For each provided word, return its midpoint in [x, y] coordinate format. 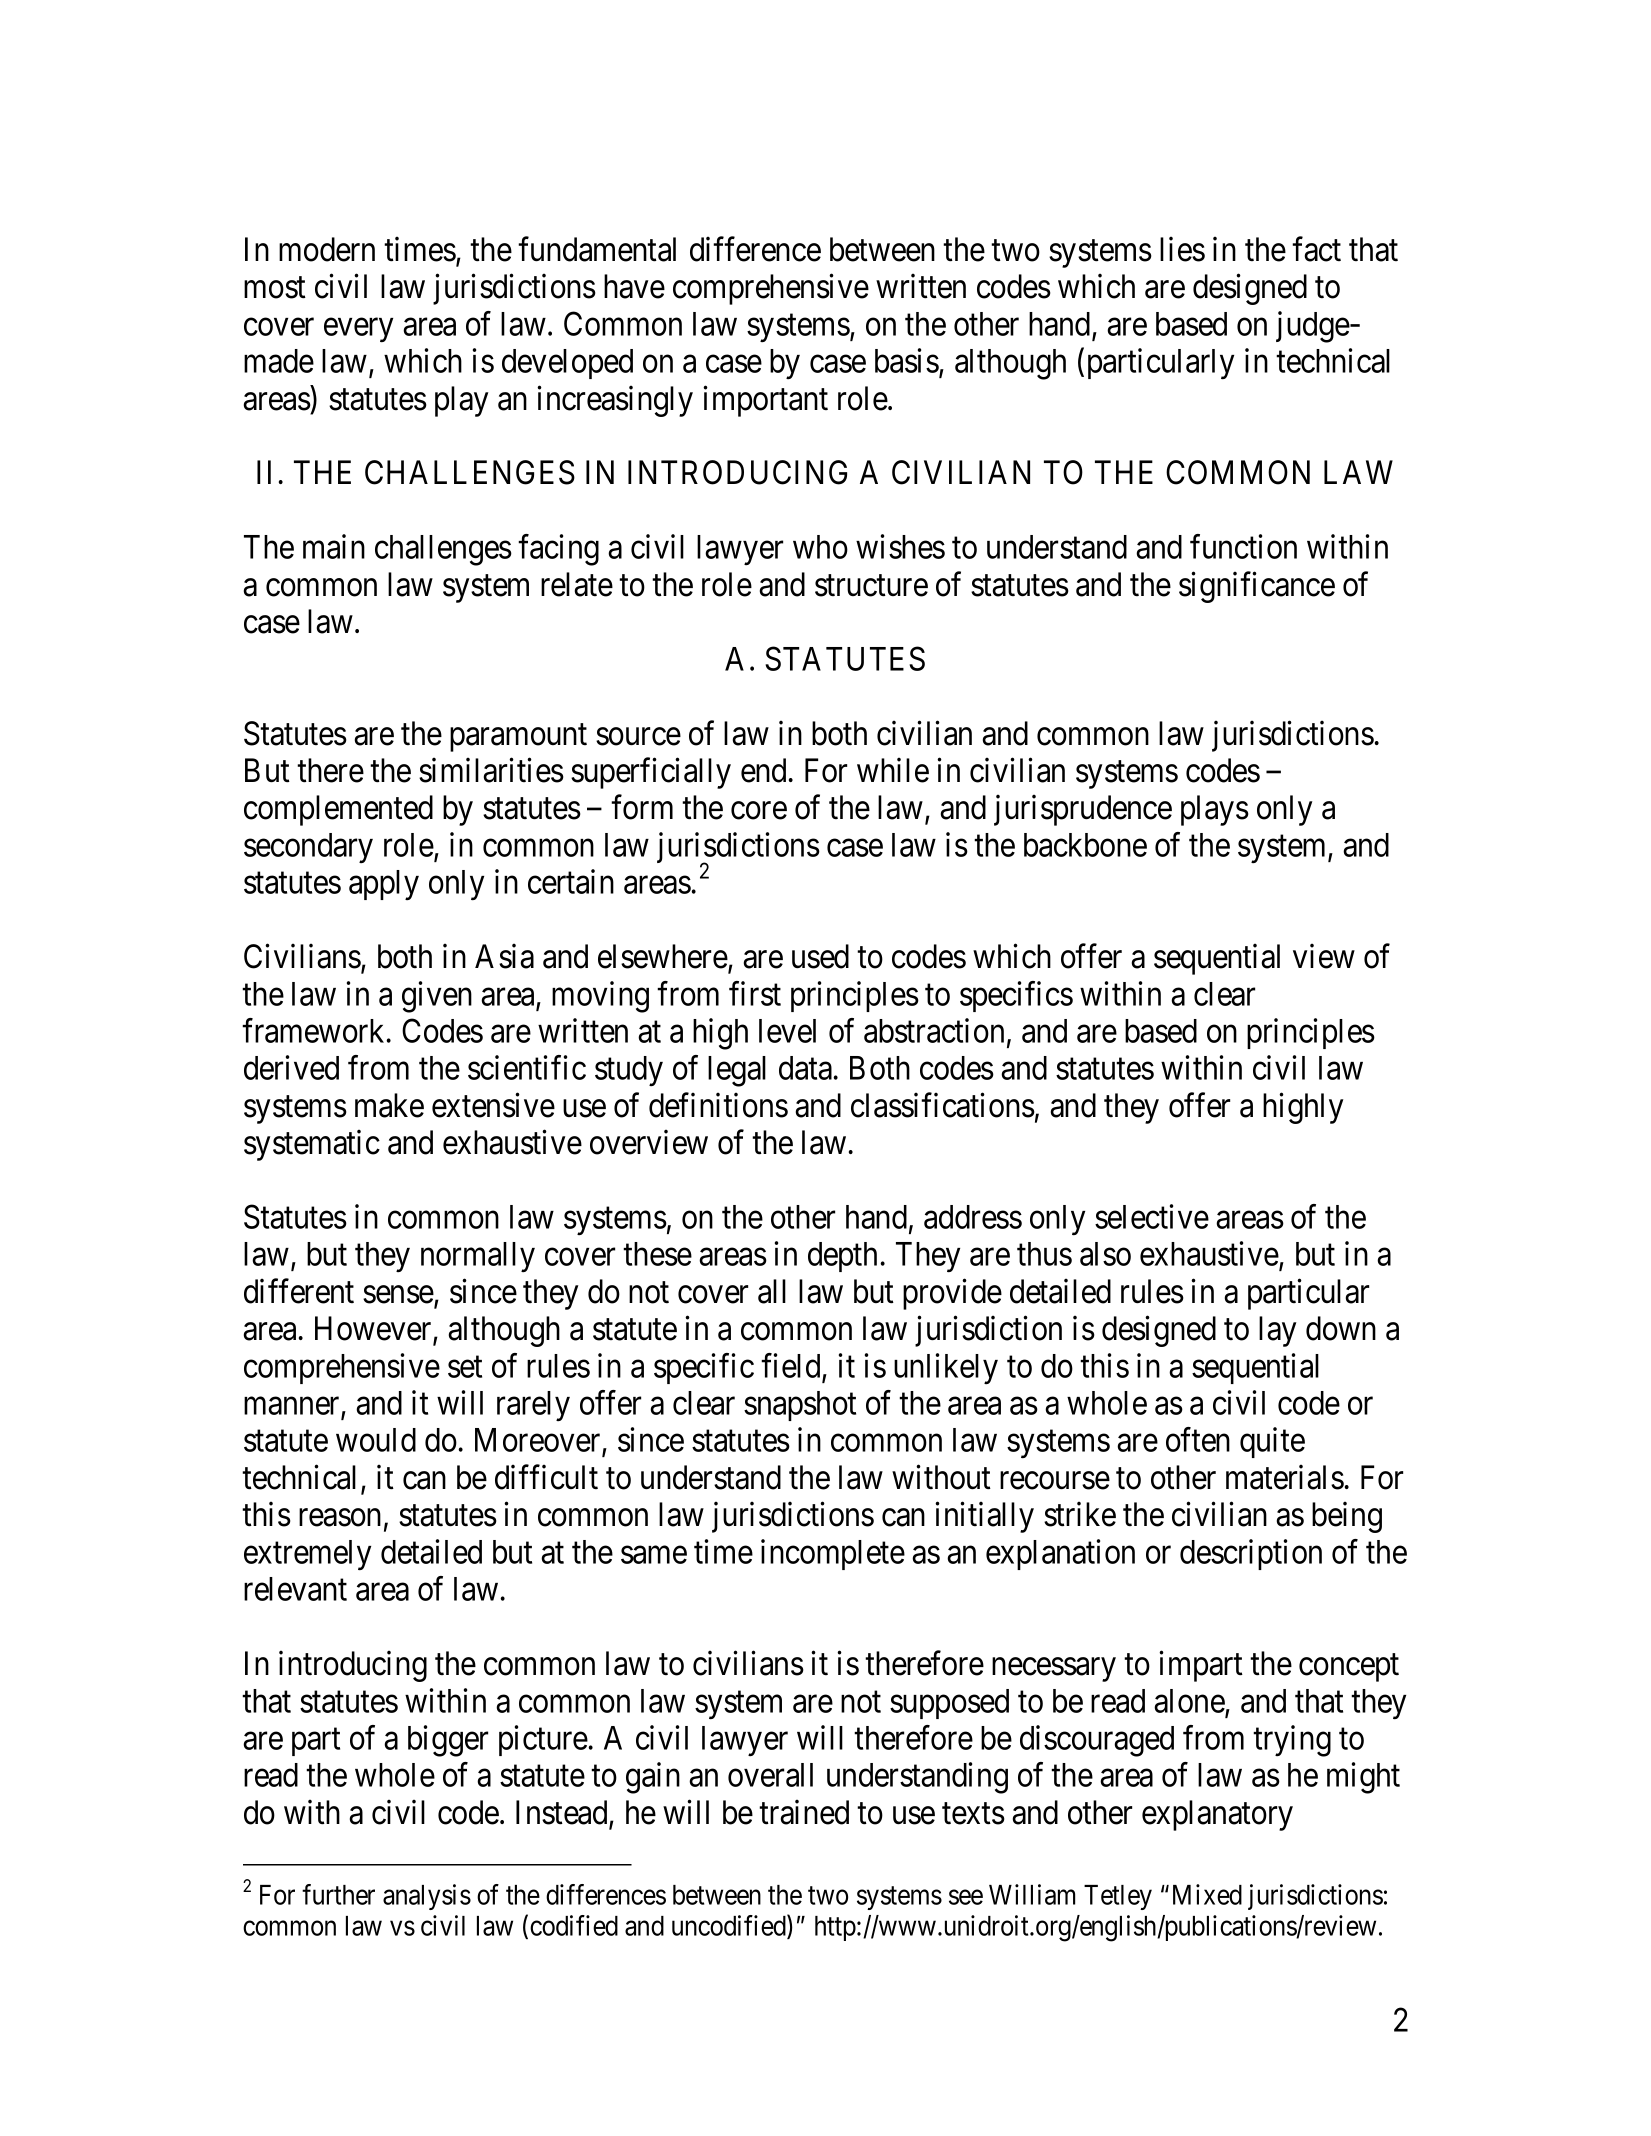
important [765, 401]
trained [804, 1812]
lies [1182, 249]
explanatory [1217, 1815]
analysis [427, 1897]
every [358, 330]
